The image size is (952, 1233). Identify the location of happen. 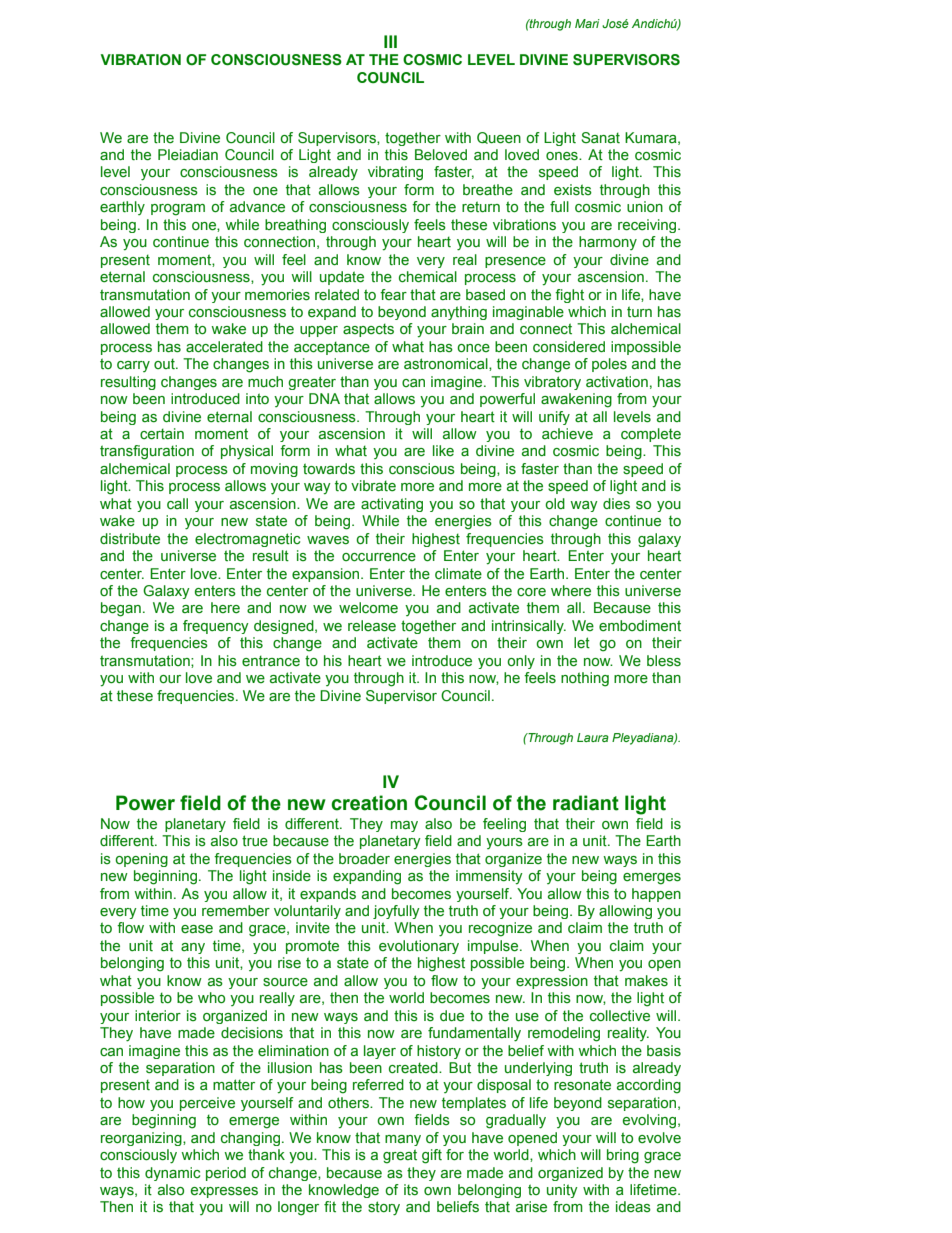
(656, 895).
